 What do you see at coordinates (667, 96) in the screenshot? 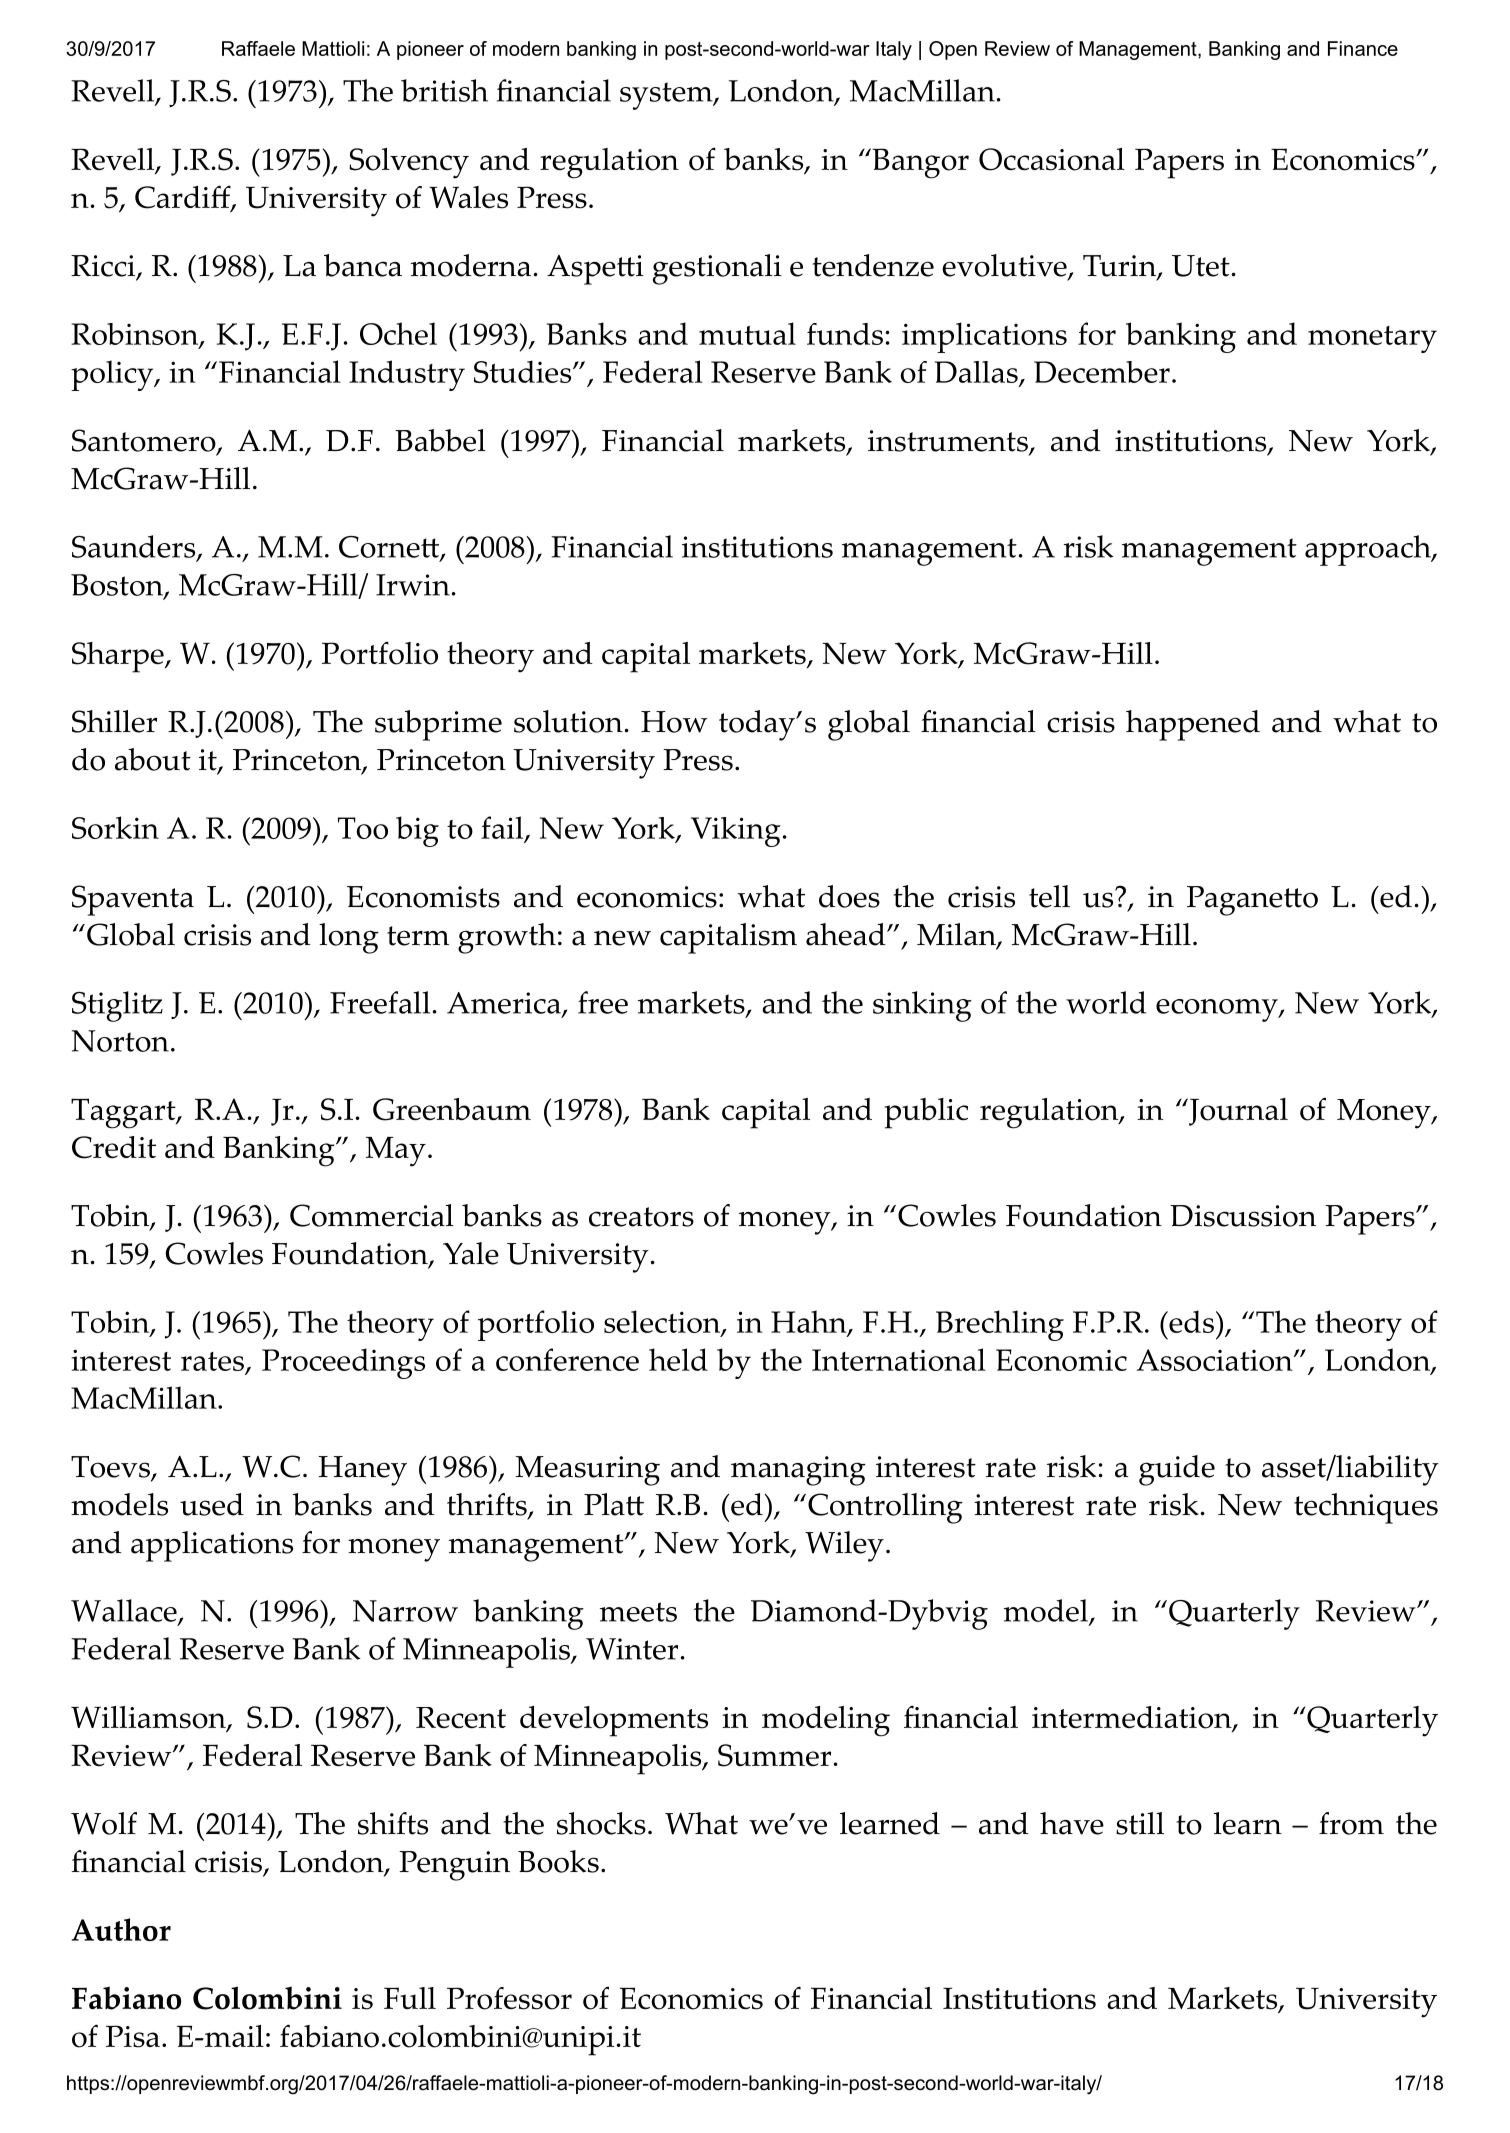
I see `system` at bounding box center [667, 96].
